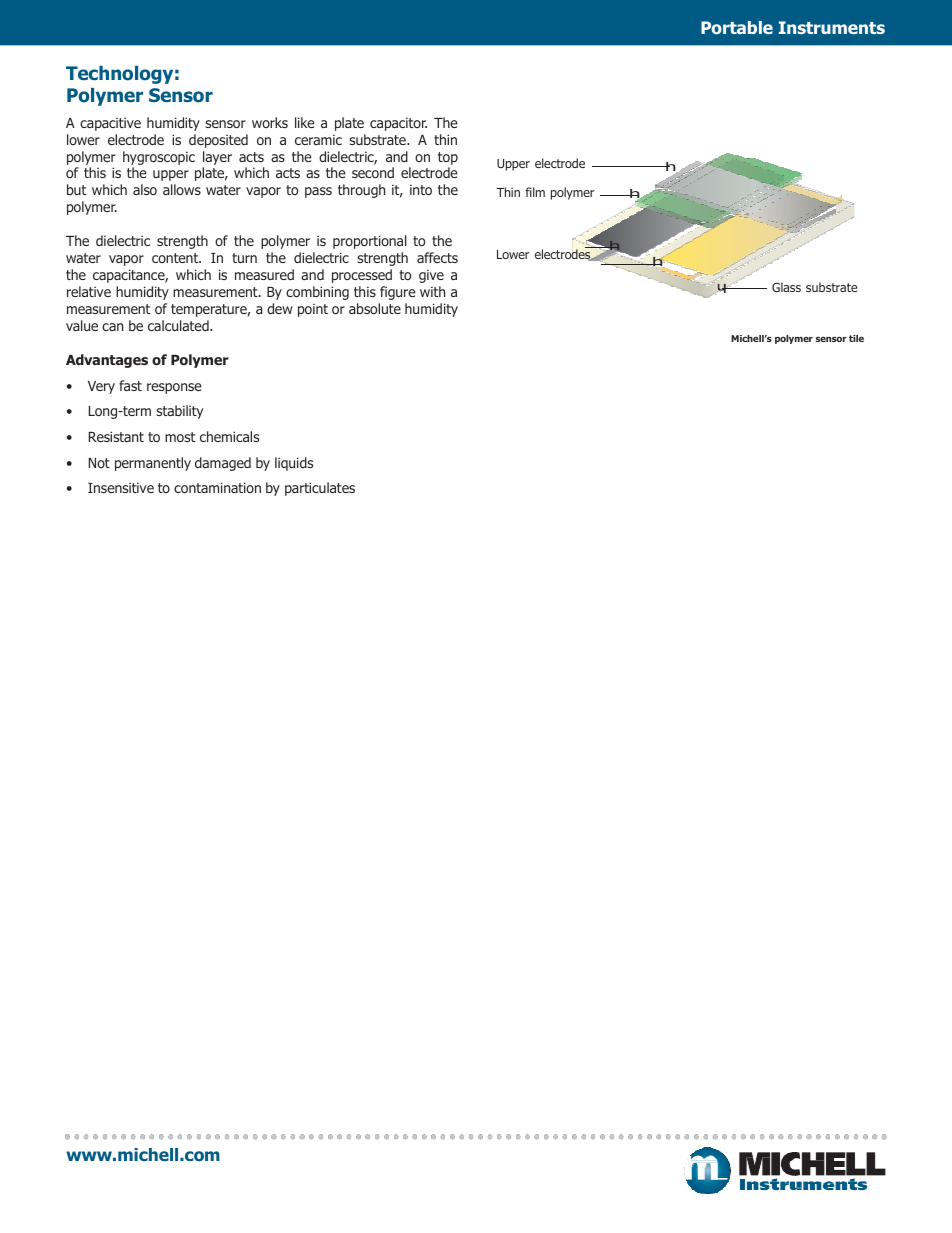  Describe the element at coordinates (153, 464) in the screenshot. I see `permanently` at that location.
